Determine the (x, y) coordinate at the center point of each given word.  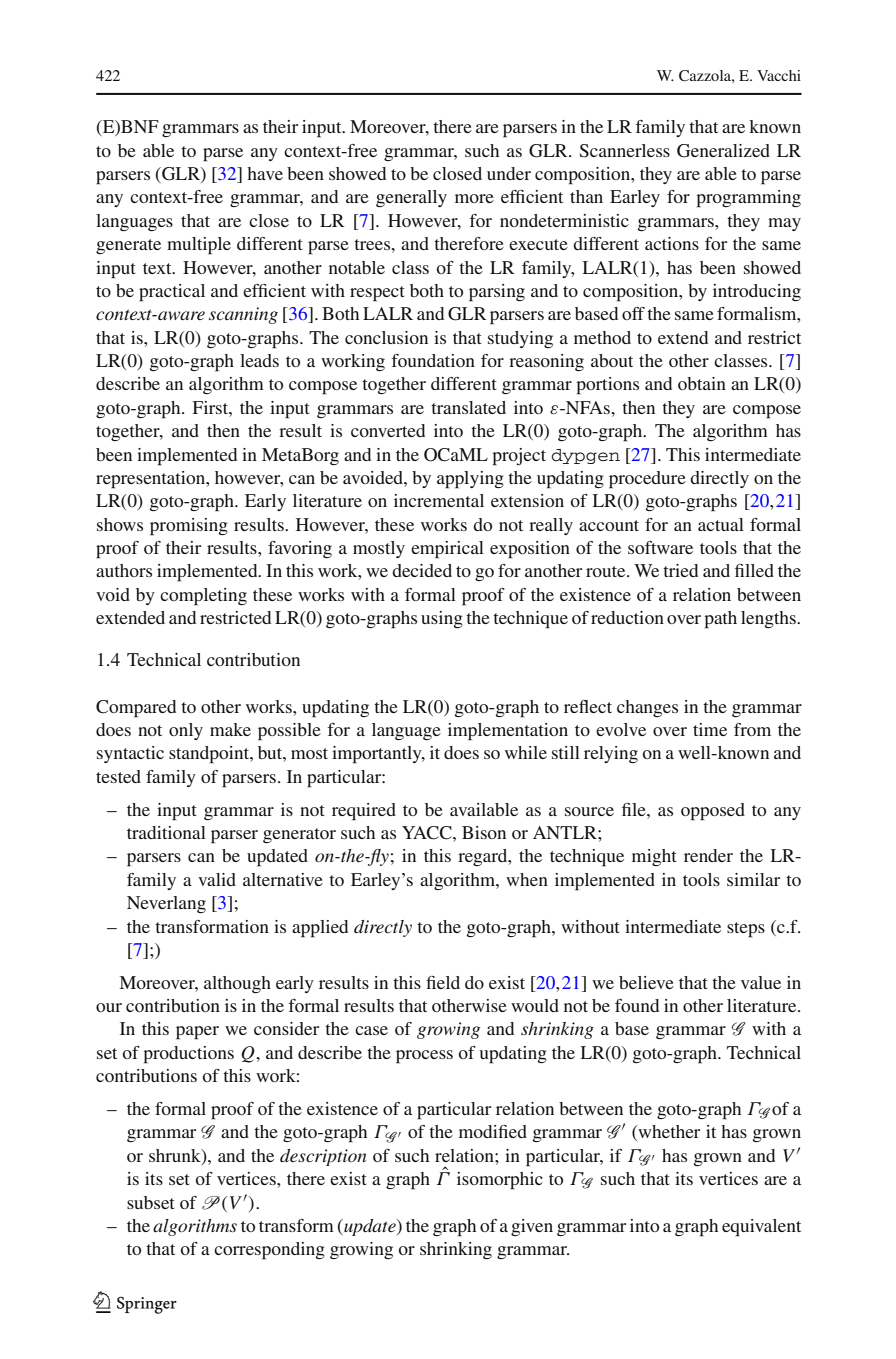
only (186, 731)
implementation (508, 732)
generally (411, 198)
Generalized (723, 151)
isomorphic (500, 1181)
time (710, 729)
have (265, 173)
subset (151, 1202)
